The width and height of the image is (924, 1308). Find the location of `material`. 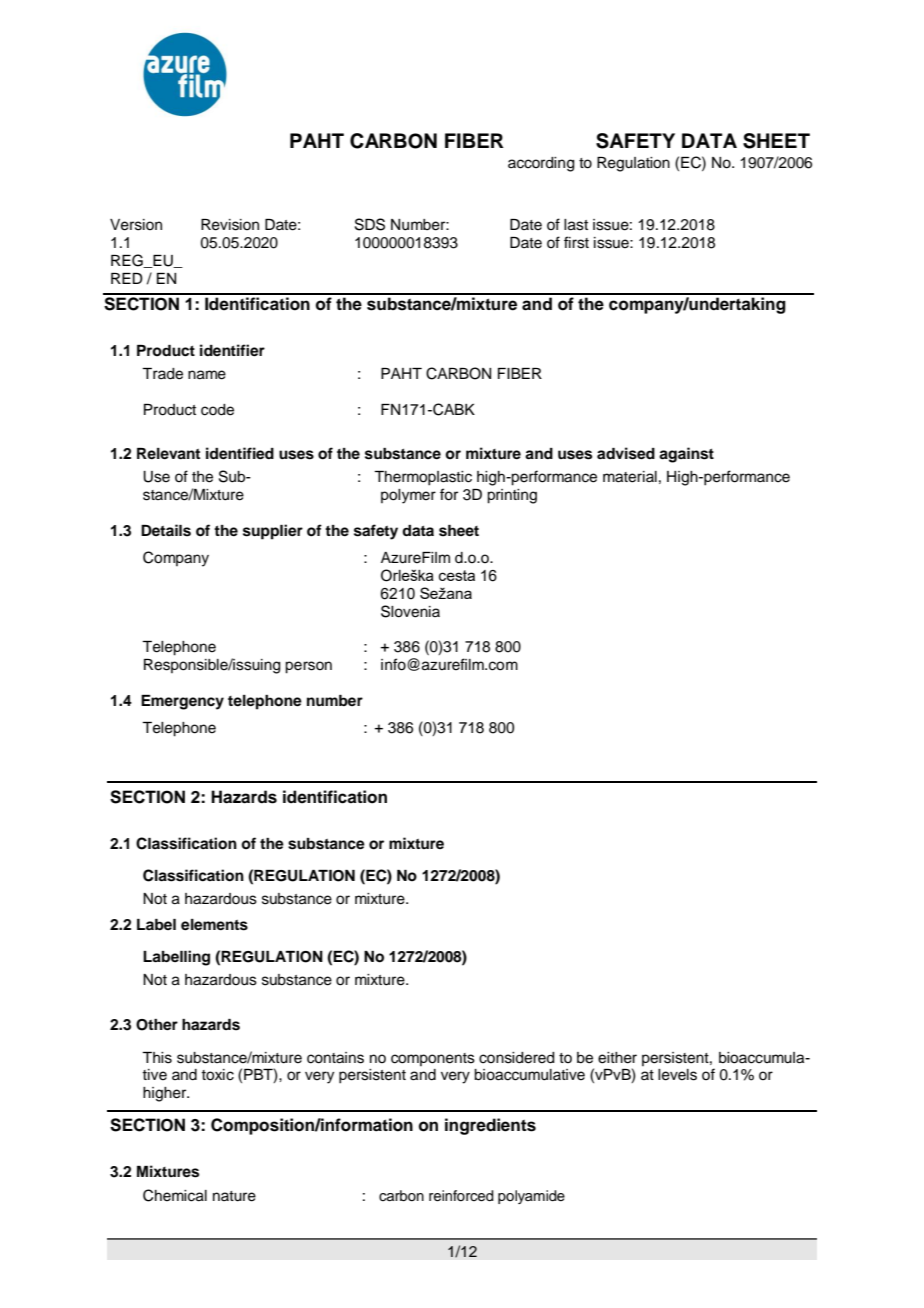

material is located at coordinates (630, 477).
